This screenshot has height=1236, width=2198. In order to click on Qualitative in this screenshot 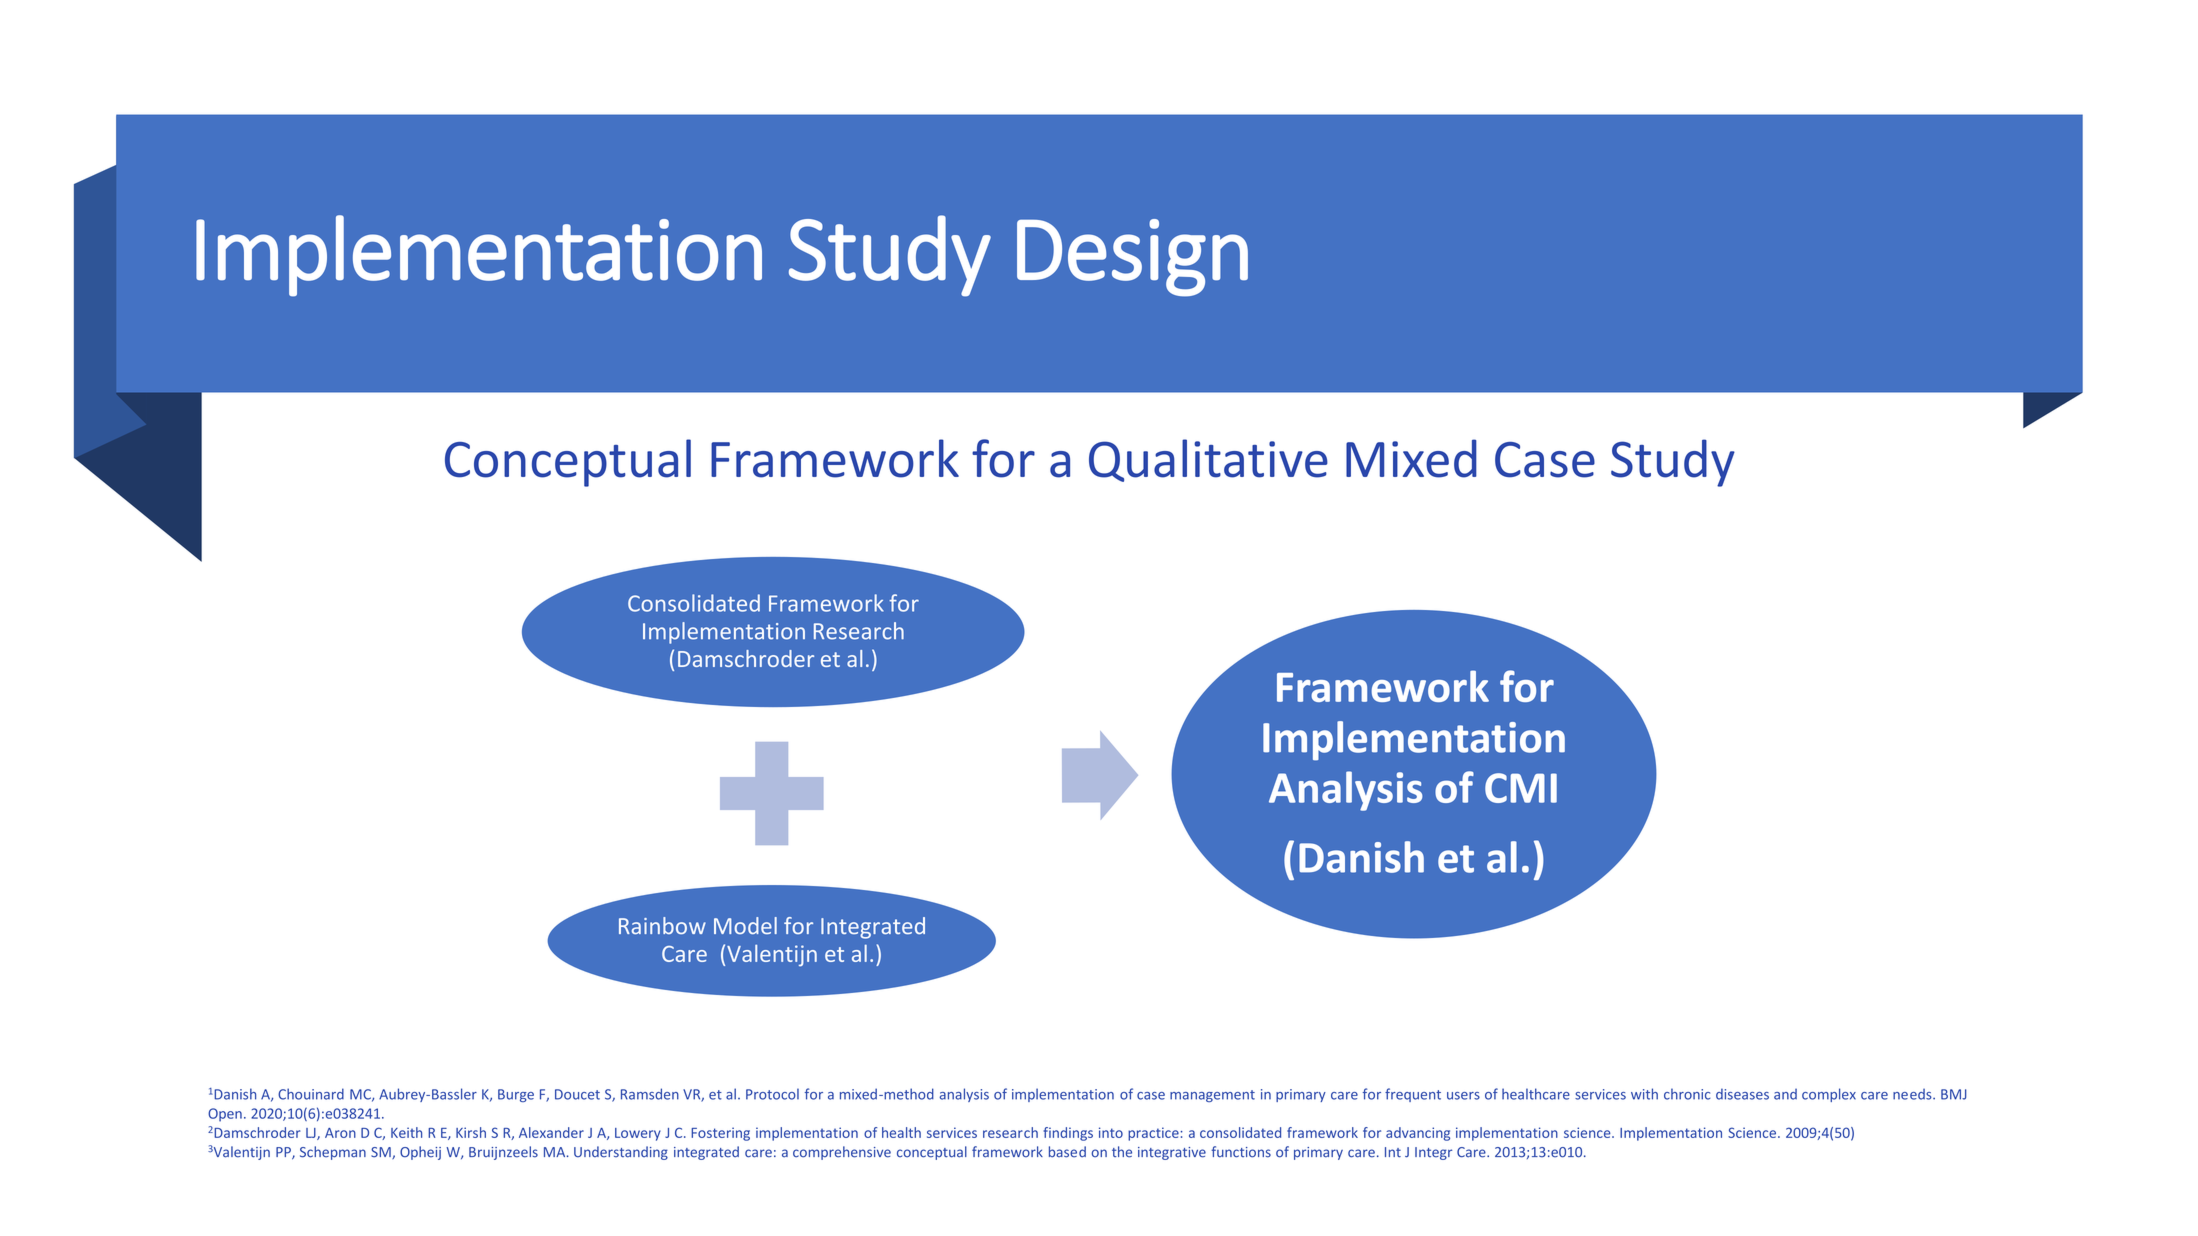, I will do `click(1208, 460)`.
